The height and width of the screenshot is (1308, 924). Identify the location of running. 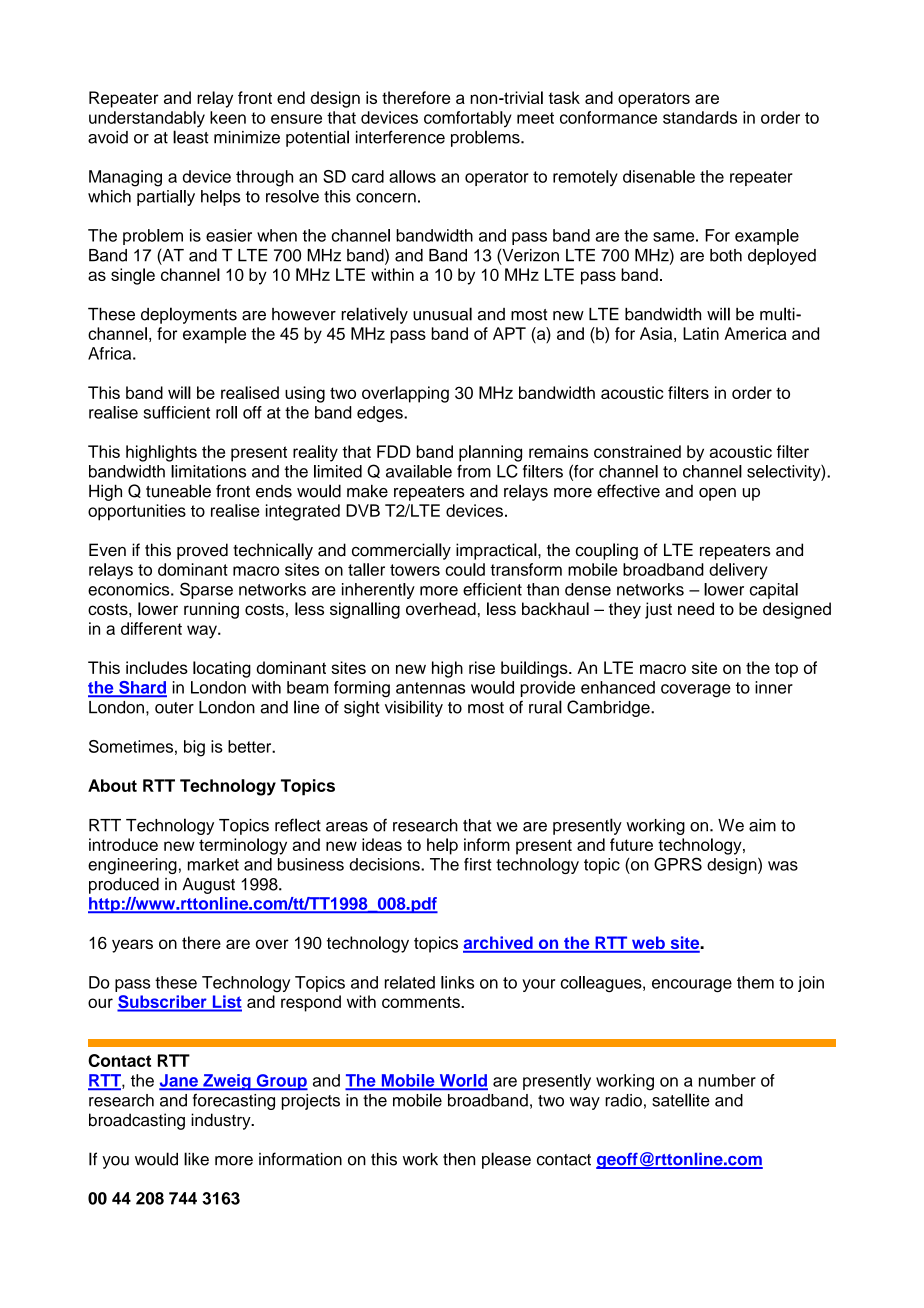
(211, 610).
